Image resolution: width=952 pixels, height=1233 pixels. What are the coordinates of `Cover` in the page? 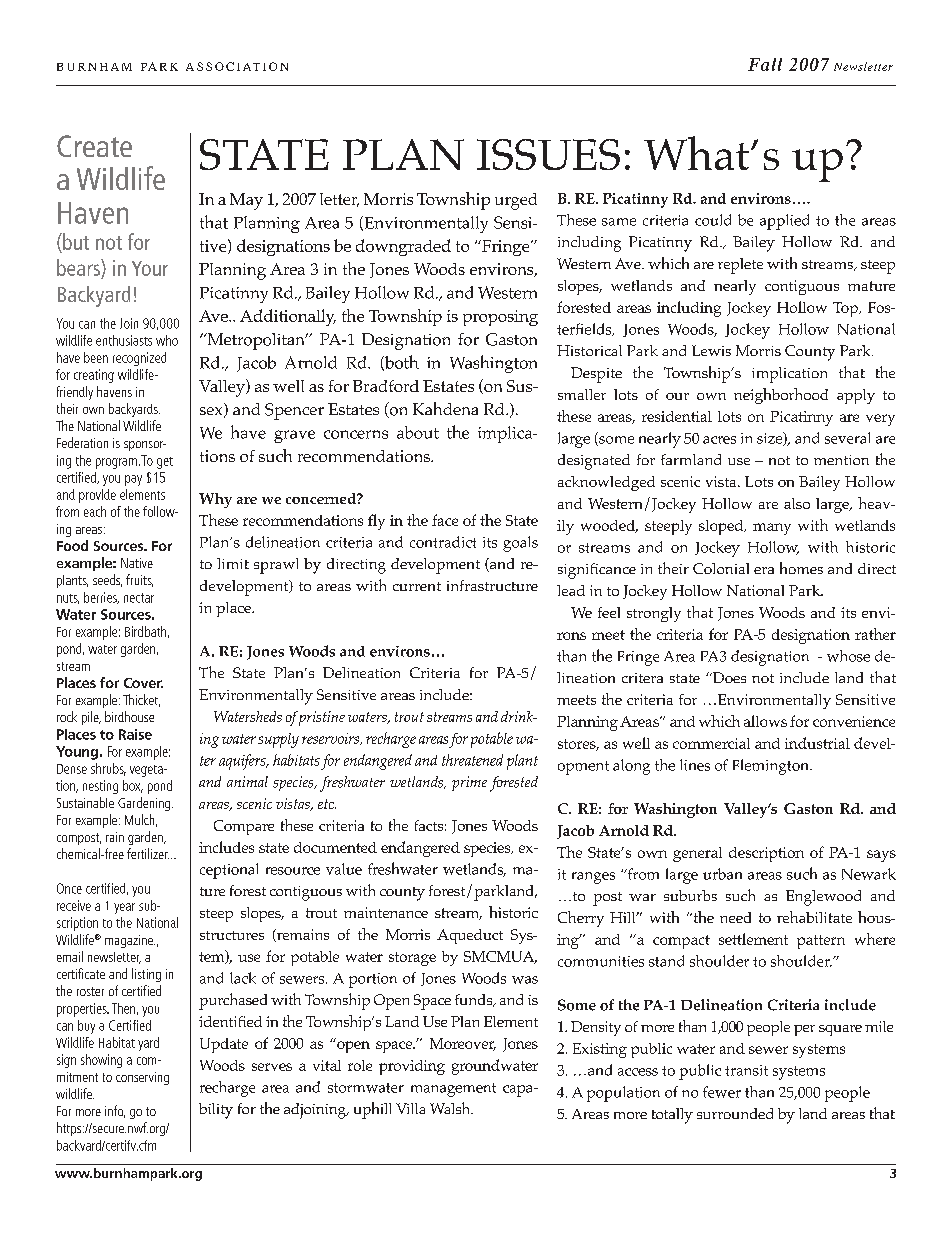 It's located at (143, 683).
